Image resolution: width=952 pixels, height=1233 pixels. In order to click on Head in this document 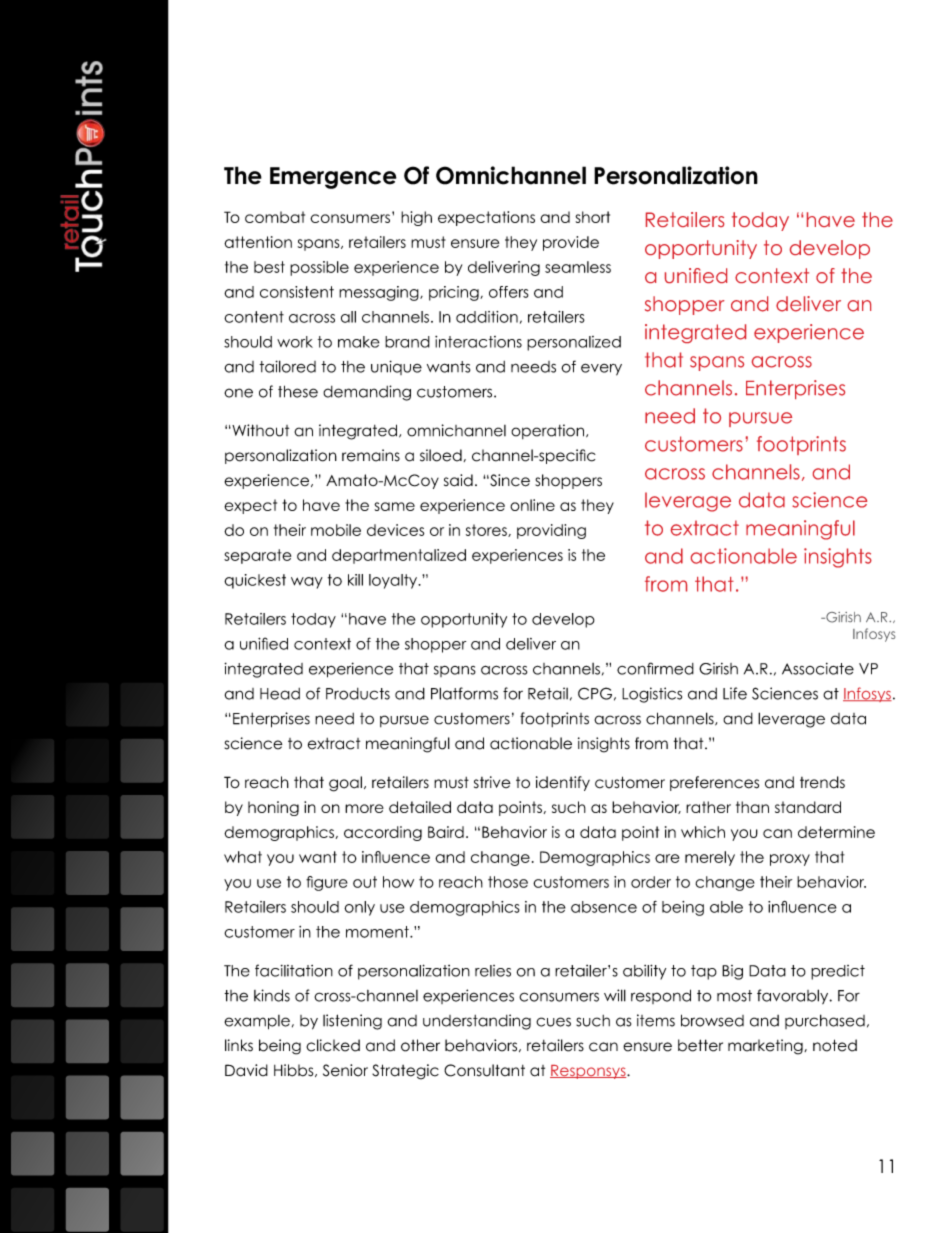, I will do `click(280, 694)`.
